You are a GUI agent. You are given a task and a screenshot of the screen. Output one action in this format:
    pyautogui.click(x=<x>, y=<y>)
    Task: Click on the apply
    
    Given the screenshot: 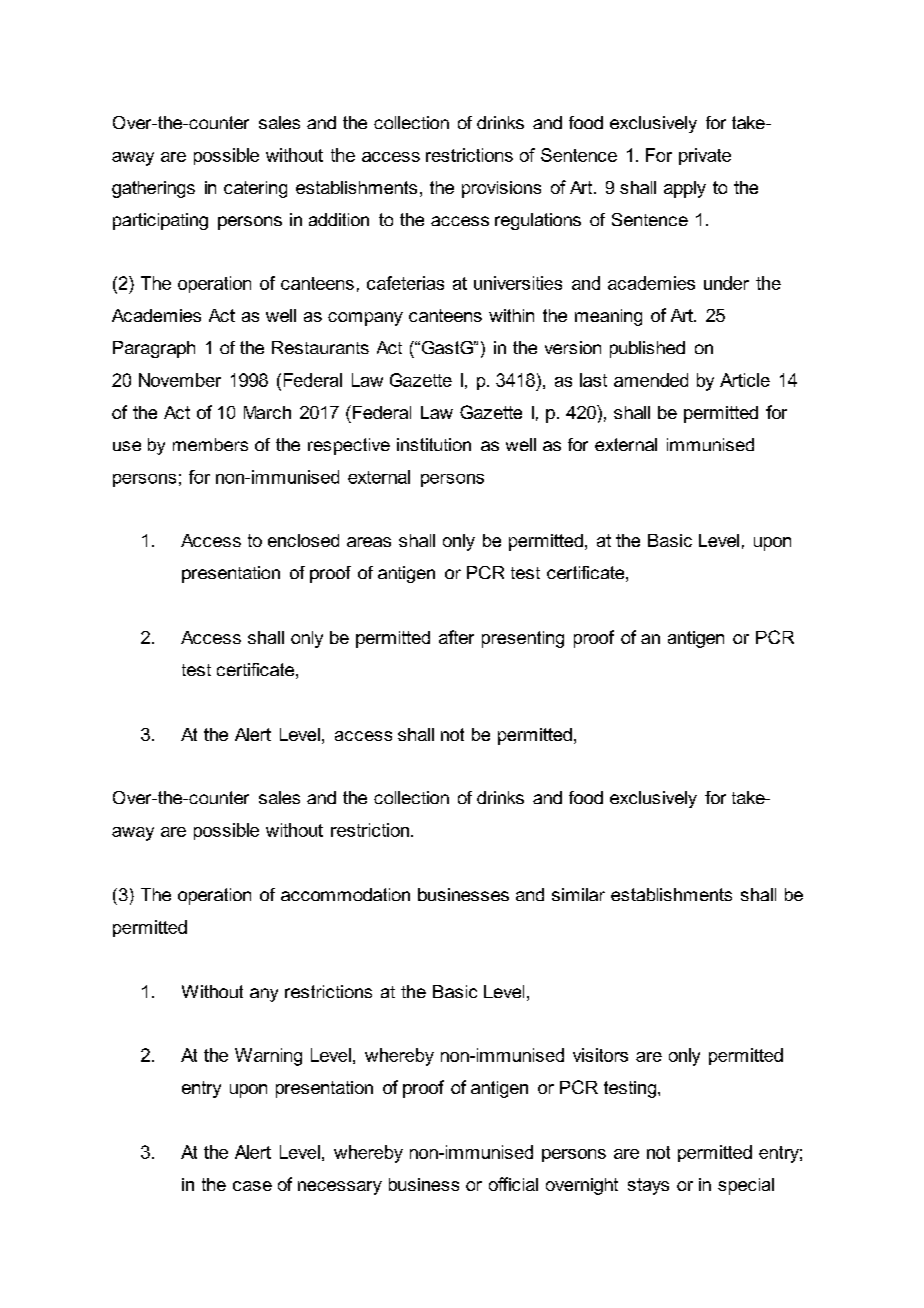 What is the action you would take?
    pyautogui.click(x=685, y=189)
